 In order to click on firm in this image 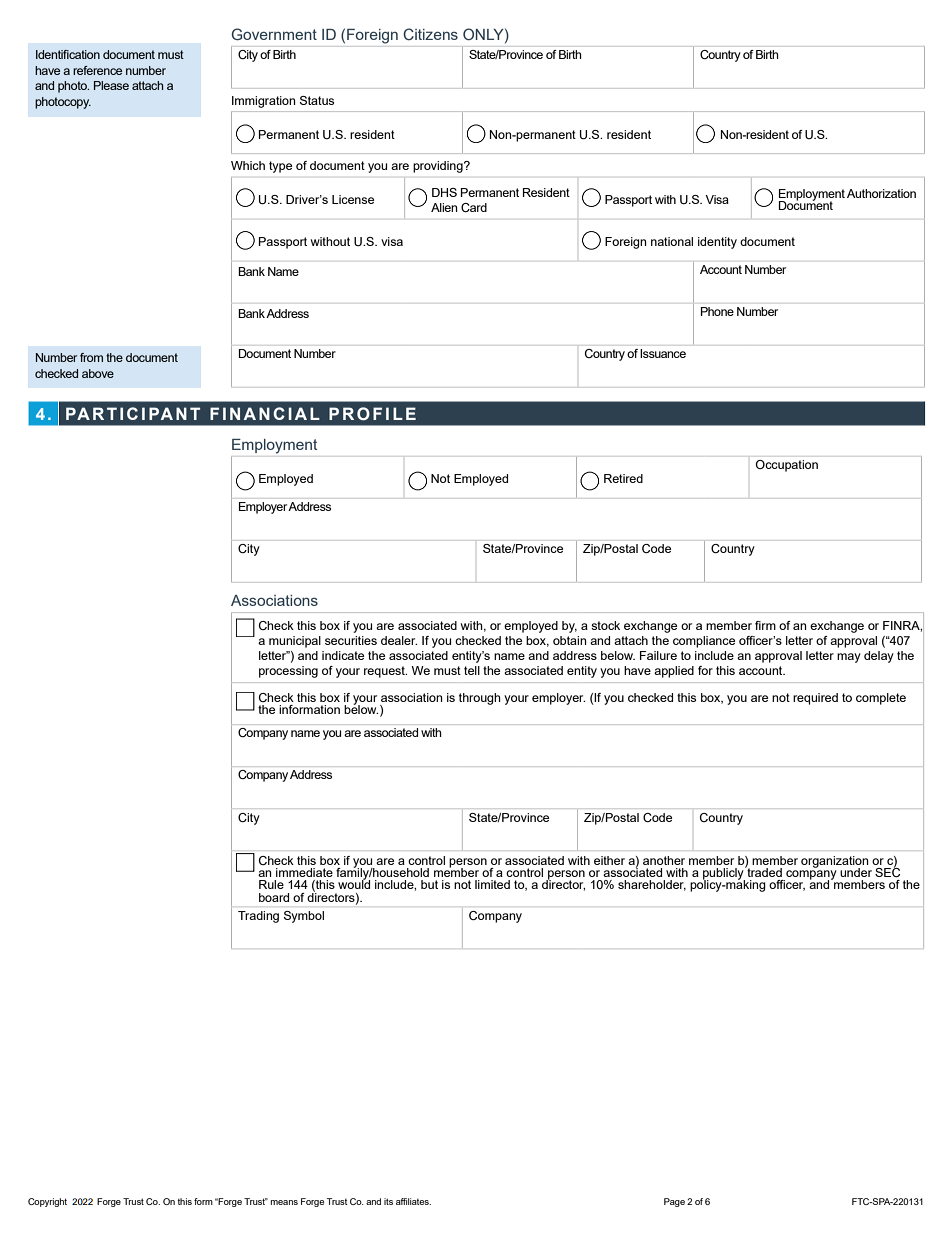, I will do `click(765, 625)`.
